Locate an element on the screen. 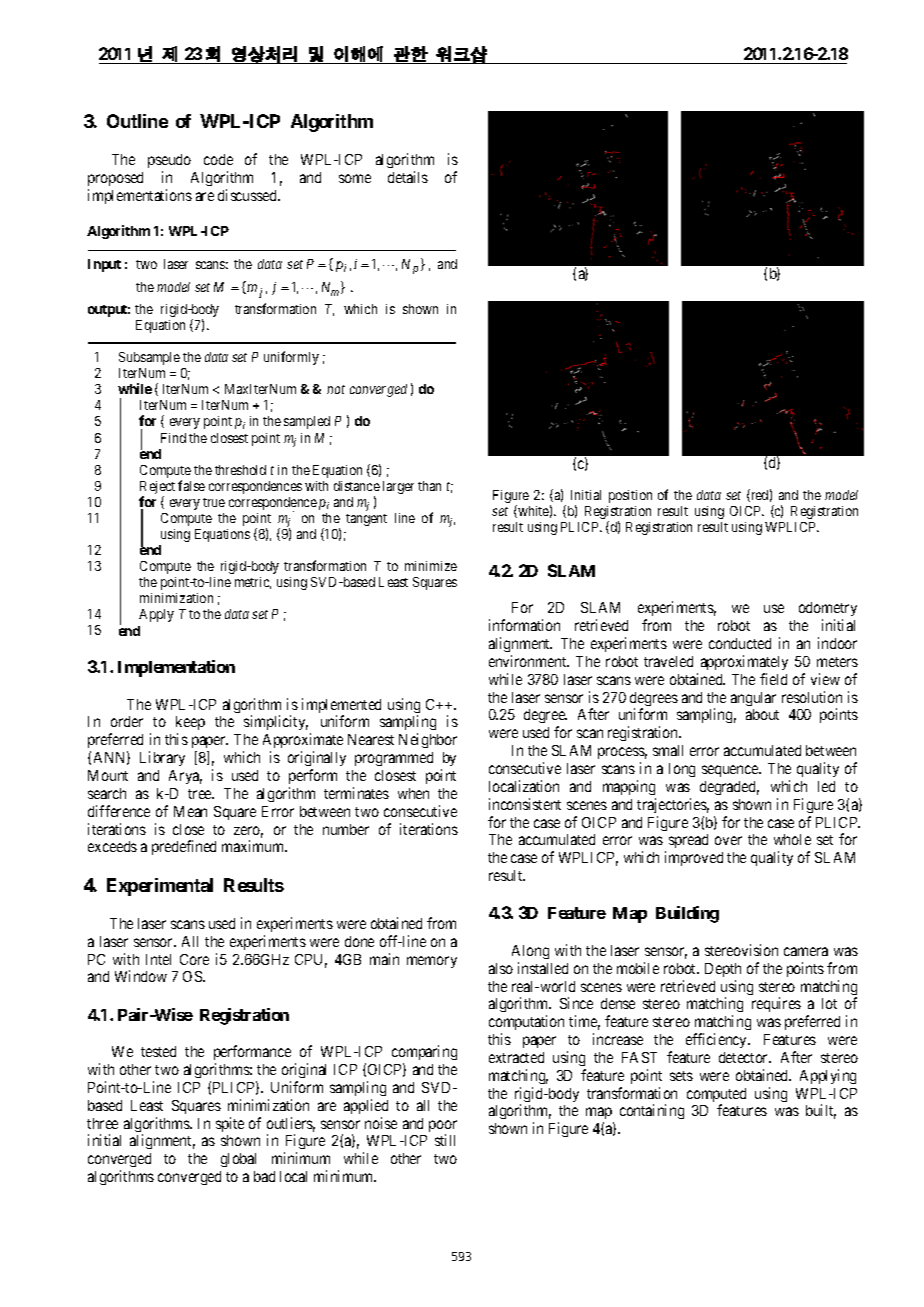 This screenshot has height=1307, width=924. spite is located at coordinates (230, 1124).
